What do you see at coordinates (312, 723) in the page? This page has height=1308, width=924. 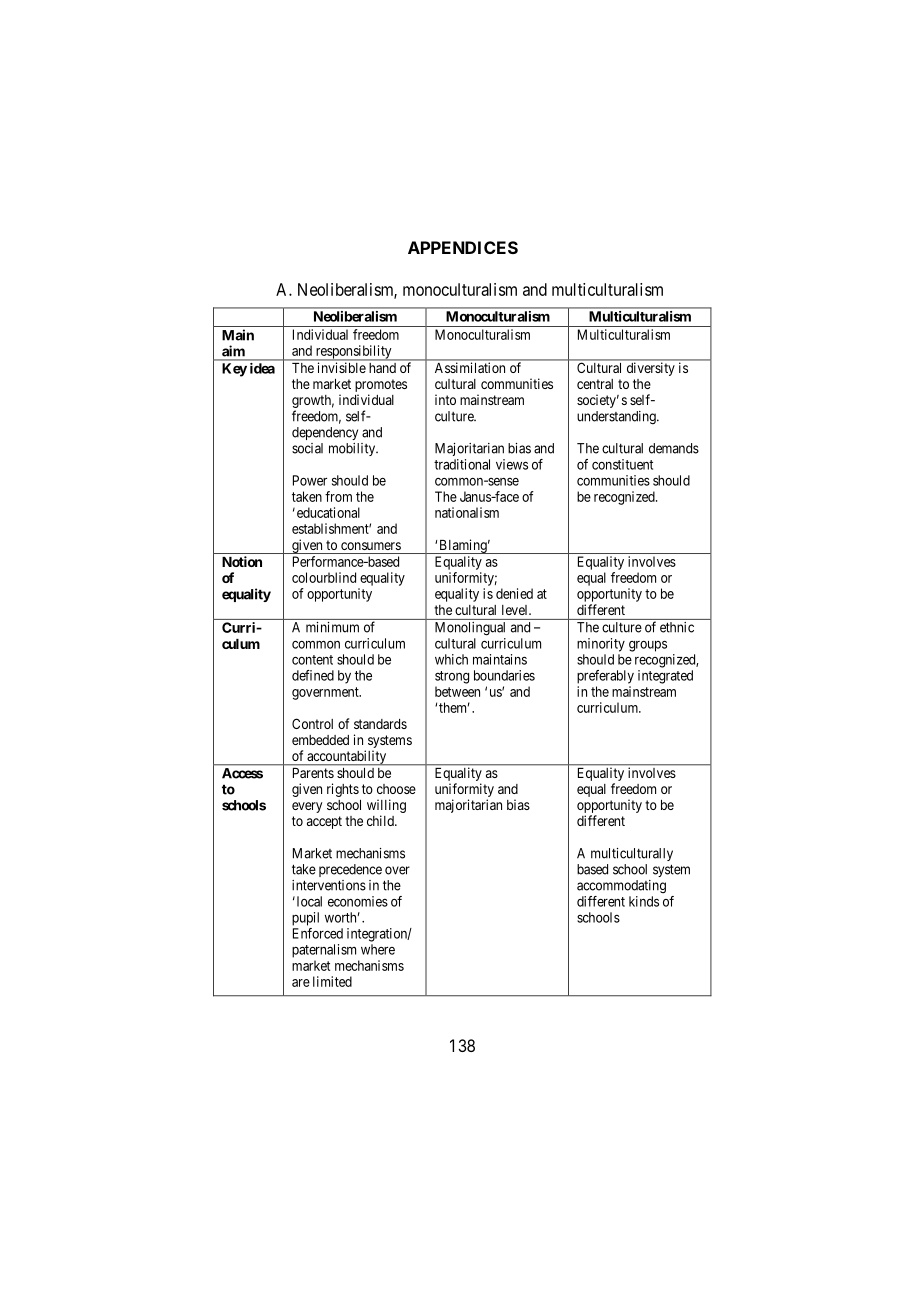 I see `Control` at bounding box center [312, 723].
